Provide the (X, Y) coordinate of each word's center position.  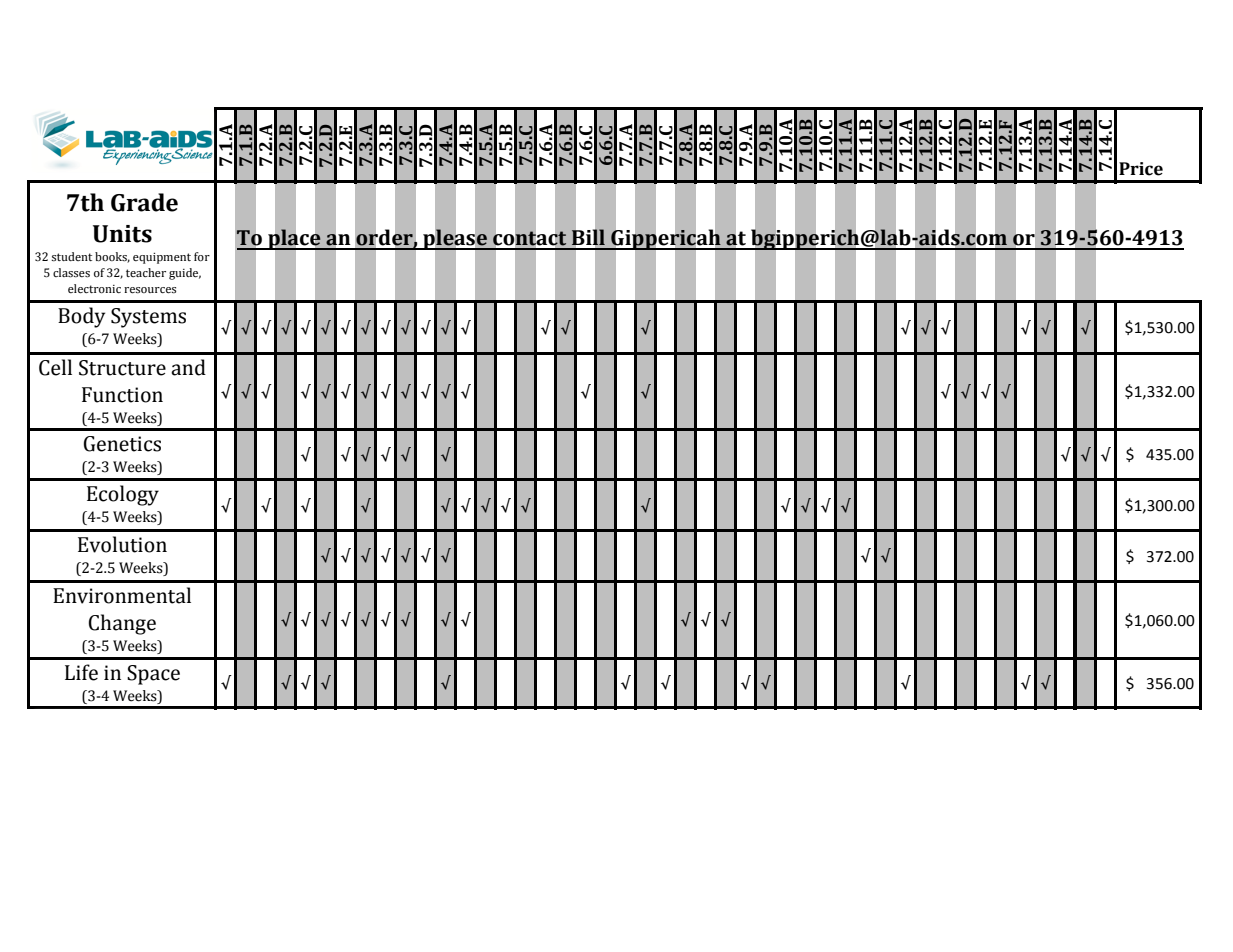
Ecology (123, 495)
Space (153, 675)
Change (122, 624)
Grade (144, 202)
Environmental (122, 595)
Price (1141, 169)
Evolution (122, 544)
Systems (148, 318)
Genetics (122, 444)
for (202, 257)
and (188, 367)
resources (150, 290)
